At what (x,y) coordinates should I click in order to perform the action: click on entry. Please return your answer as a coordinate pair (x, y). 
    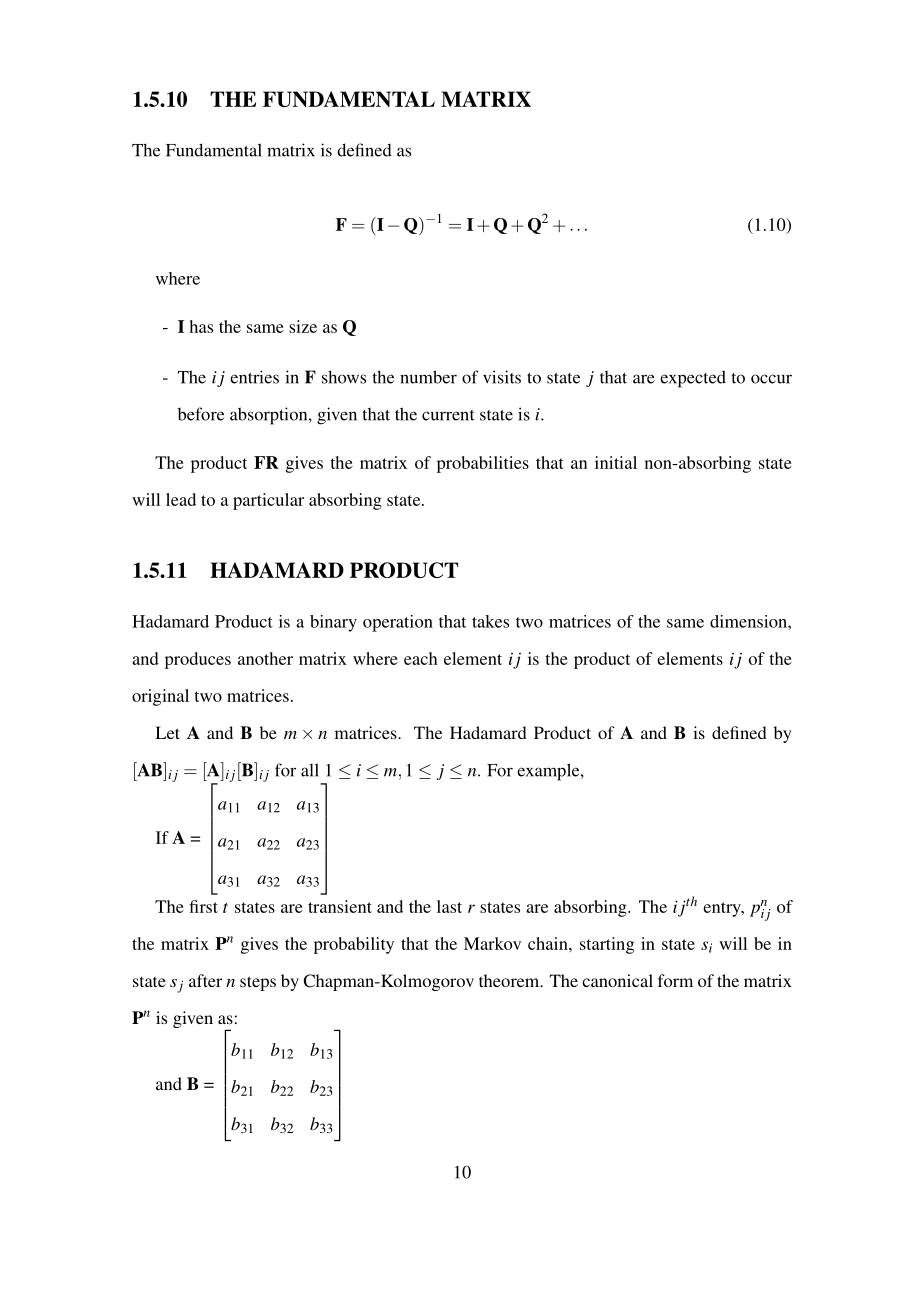
    Looking at the image, I should click on (723, 909).
